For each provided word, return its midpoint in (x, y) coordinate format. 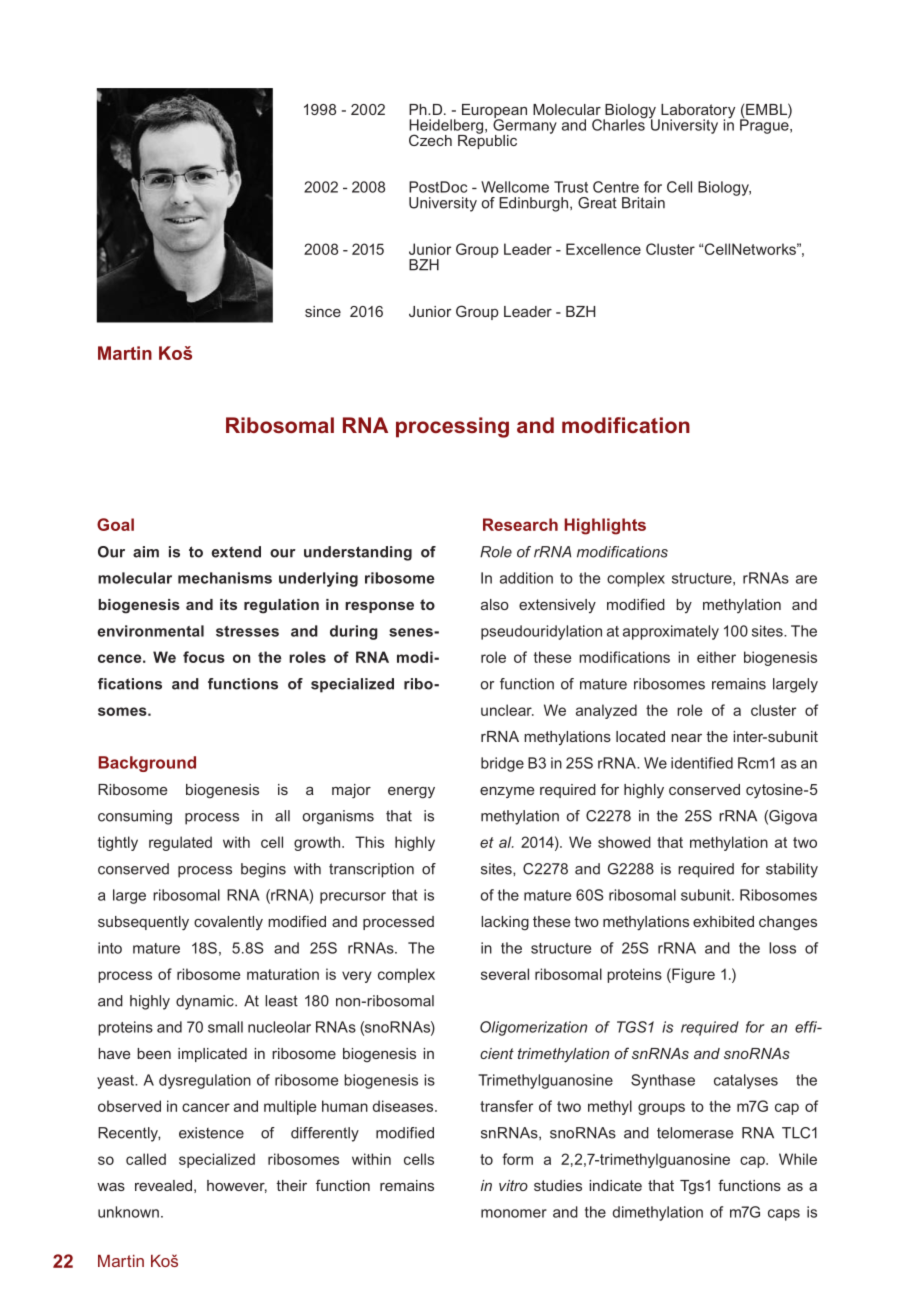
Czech (430, 140)
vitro (513, 1185)
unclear (507, 710)
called (146, 1159)
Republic (487, 140)
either (716, 657)
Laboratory (697, 112)
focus (204, 657)
